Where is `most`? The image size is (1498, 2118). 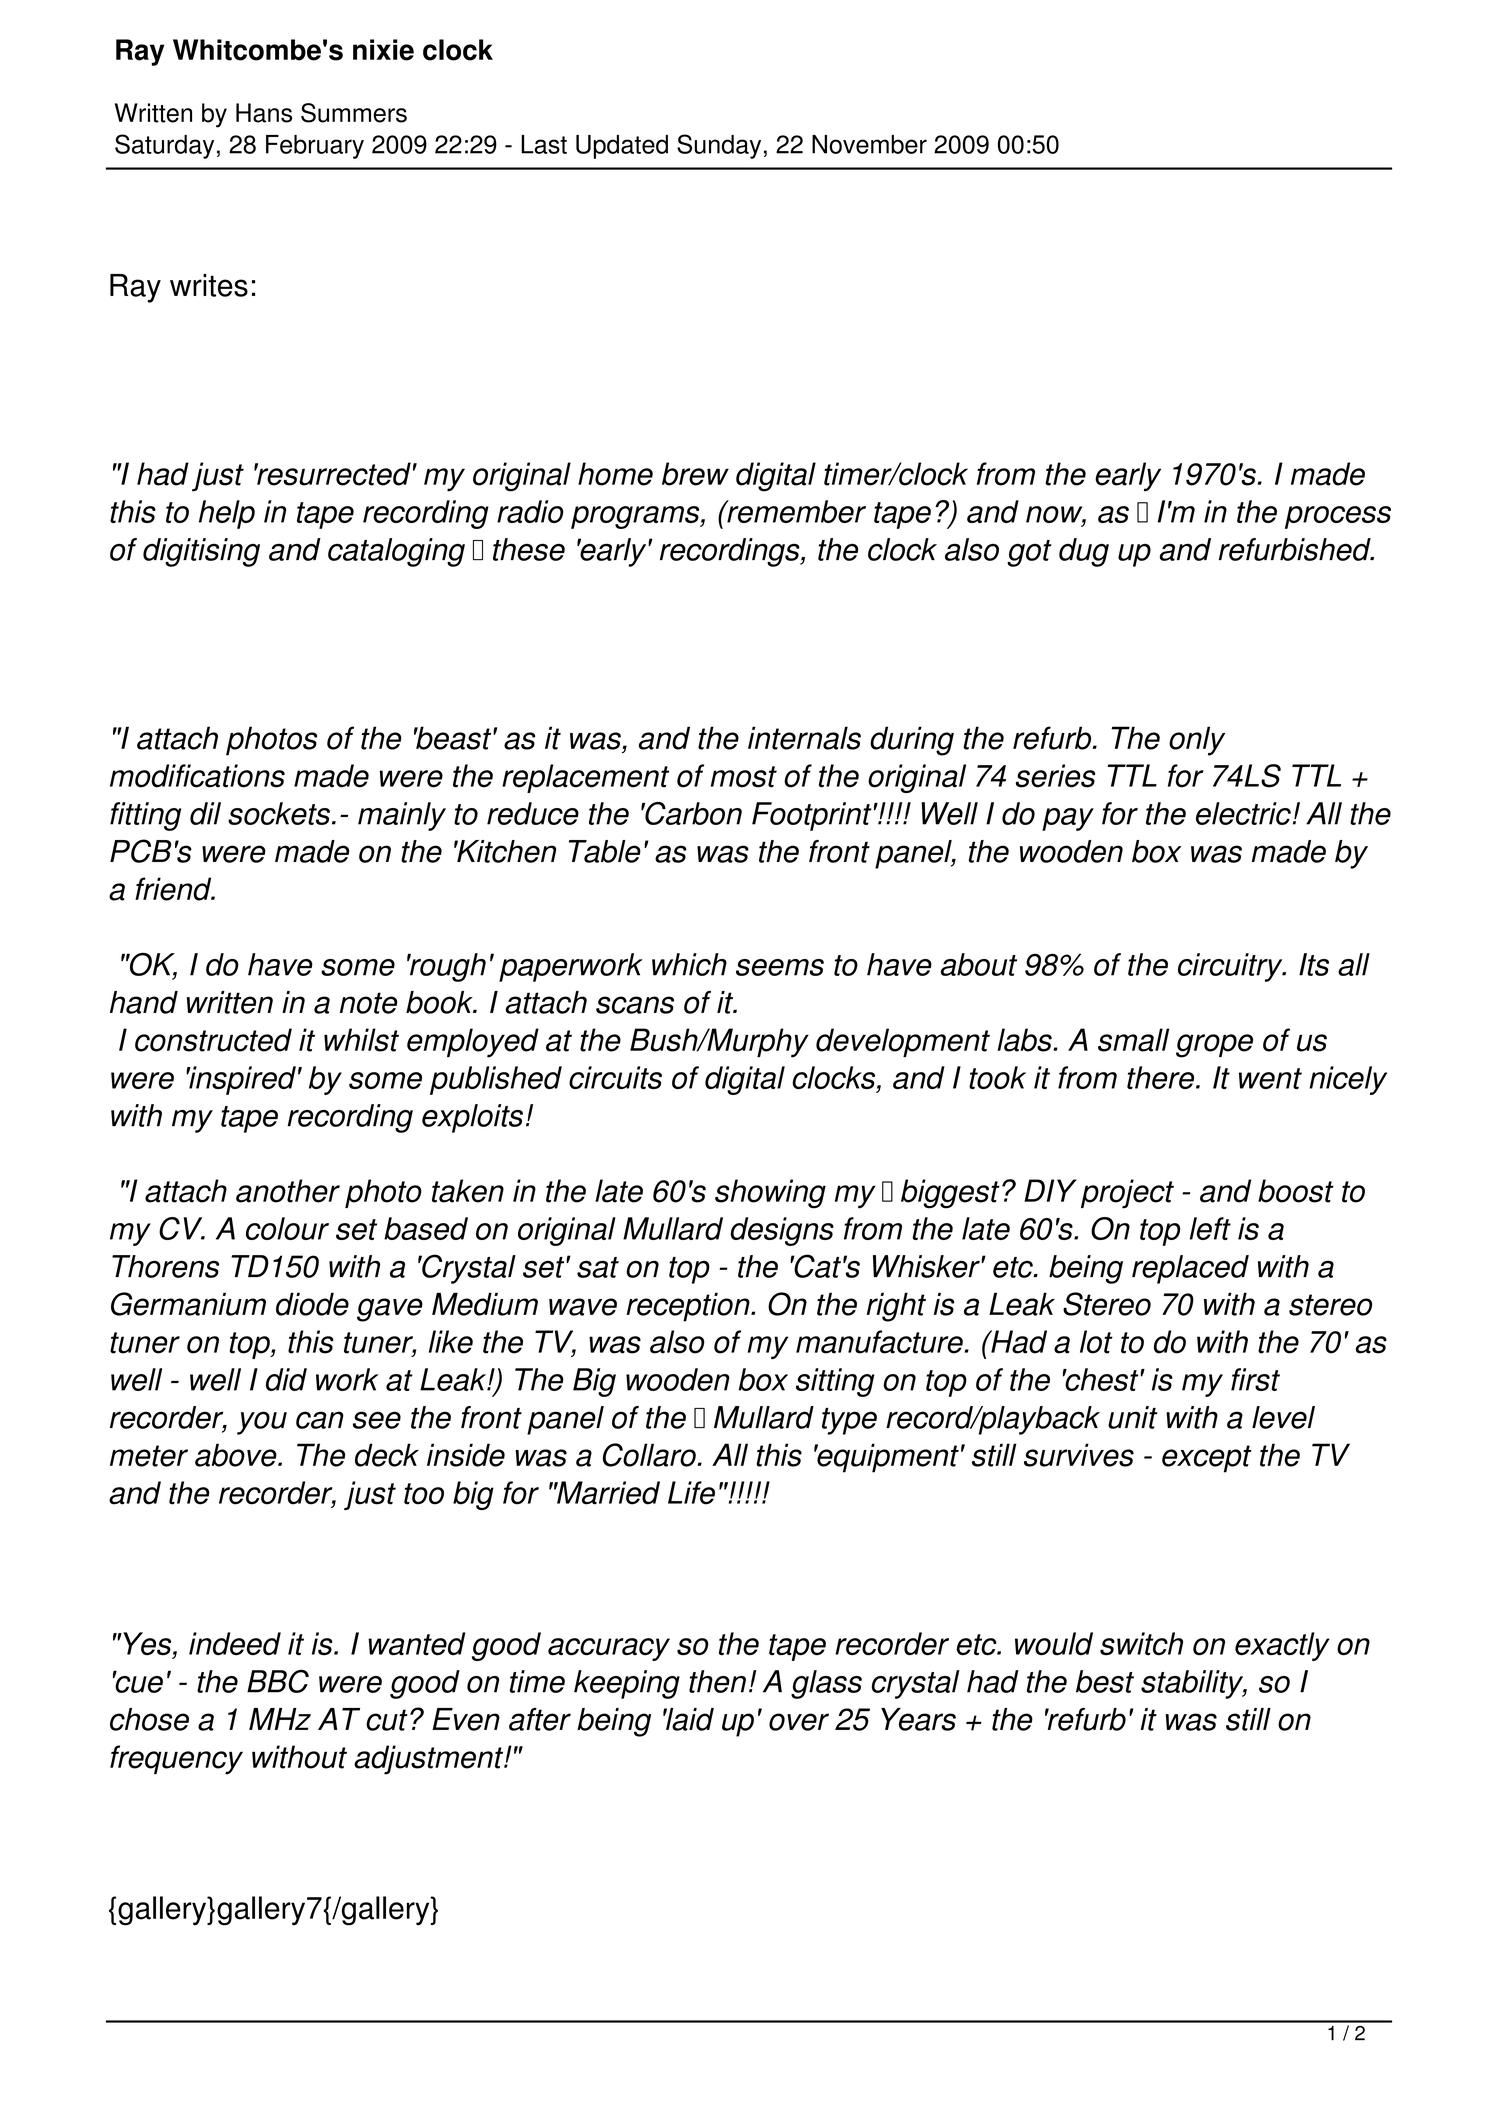
most is located at coordinates (744, 777).
